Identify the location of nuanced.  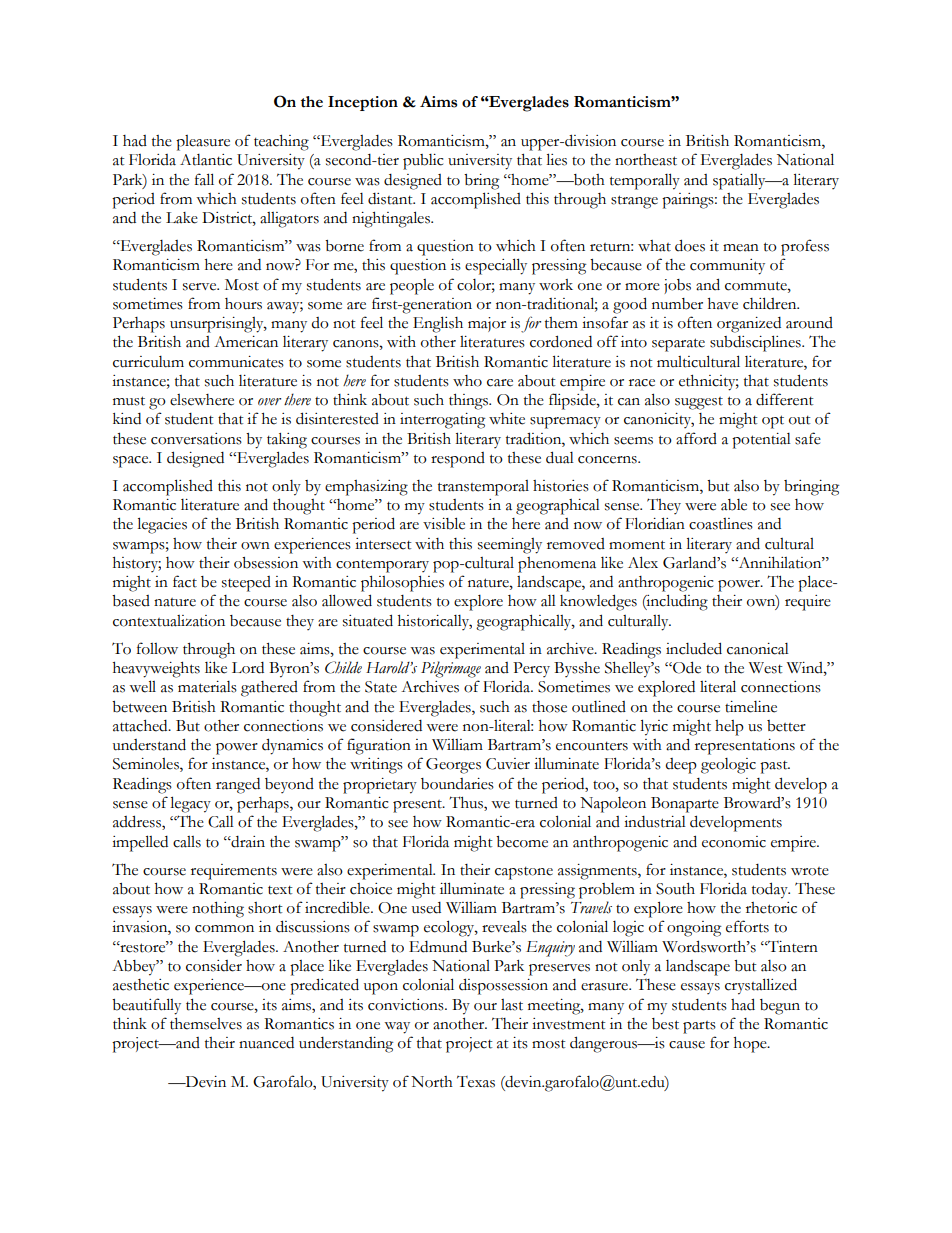
(266, 1043).
